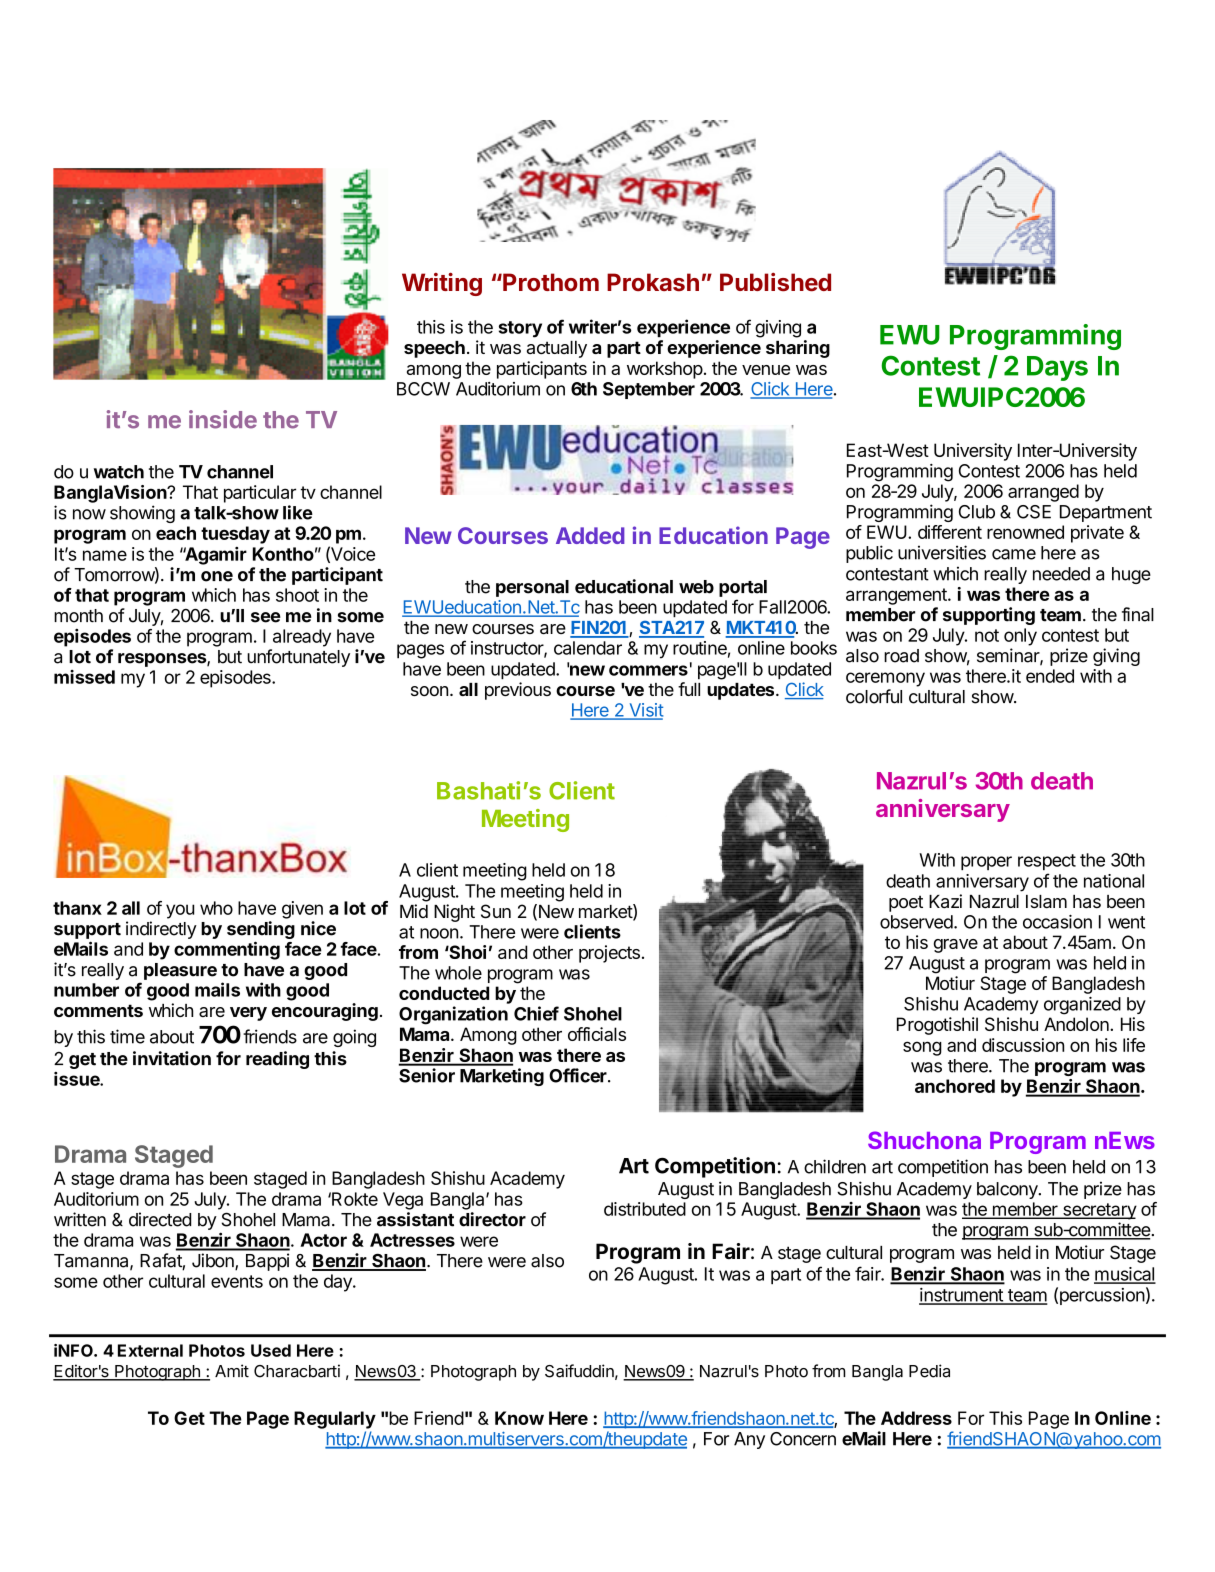 The image size is (1215, 1572). I want to click on needed, so click(1061, 574).
